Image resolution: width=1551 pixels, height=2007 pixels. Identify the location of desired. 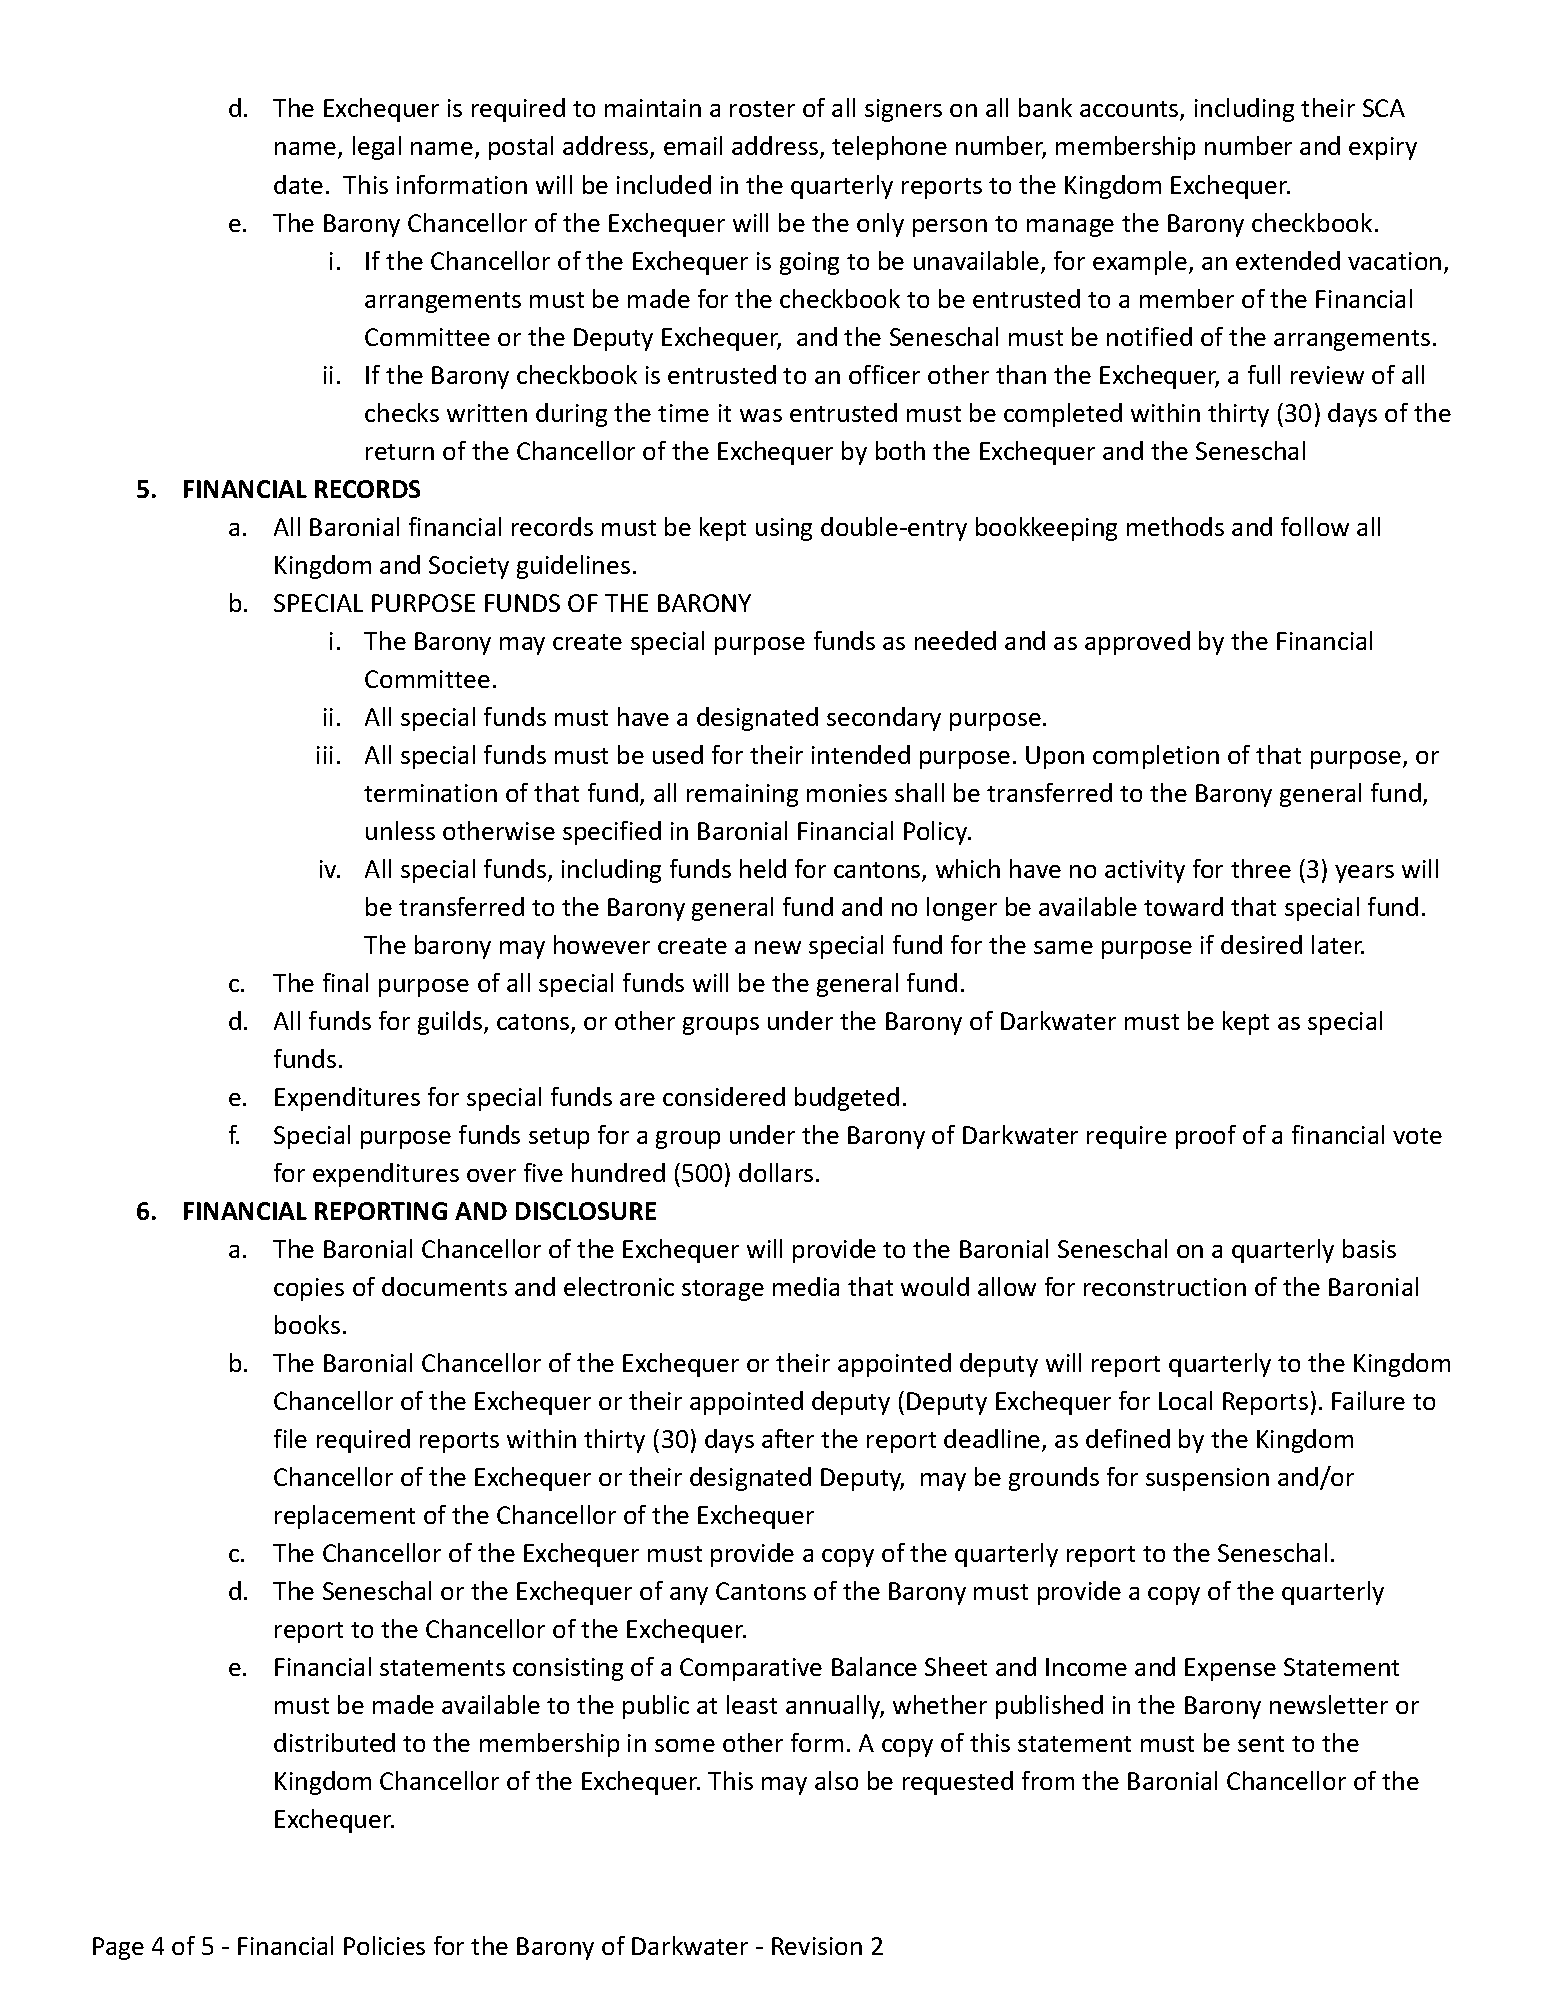
(1261, 944).
